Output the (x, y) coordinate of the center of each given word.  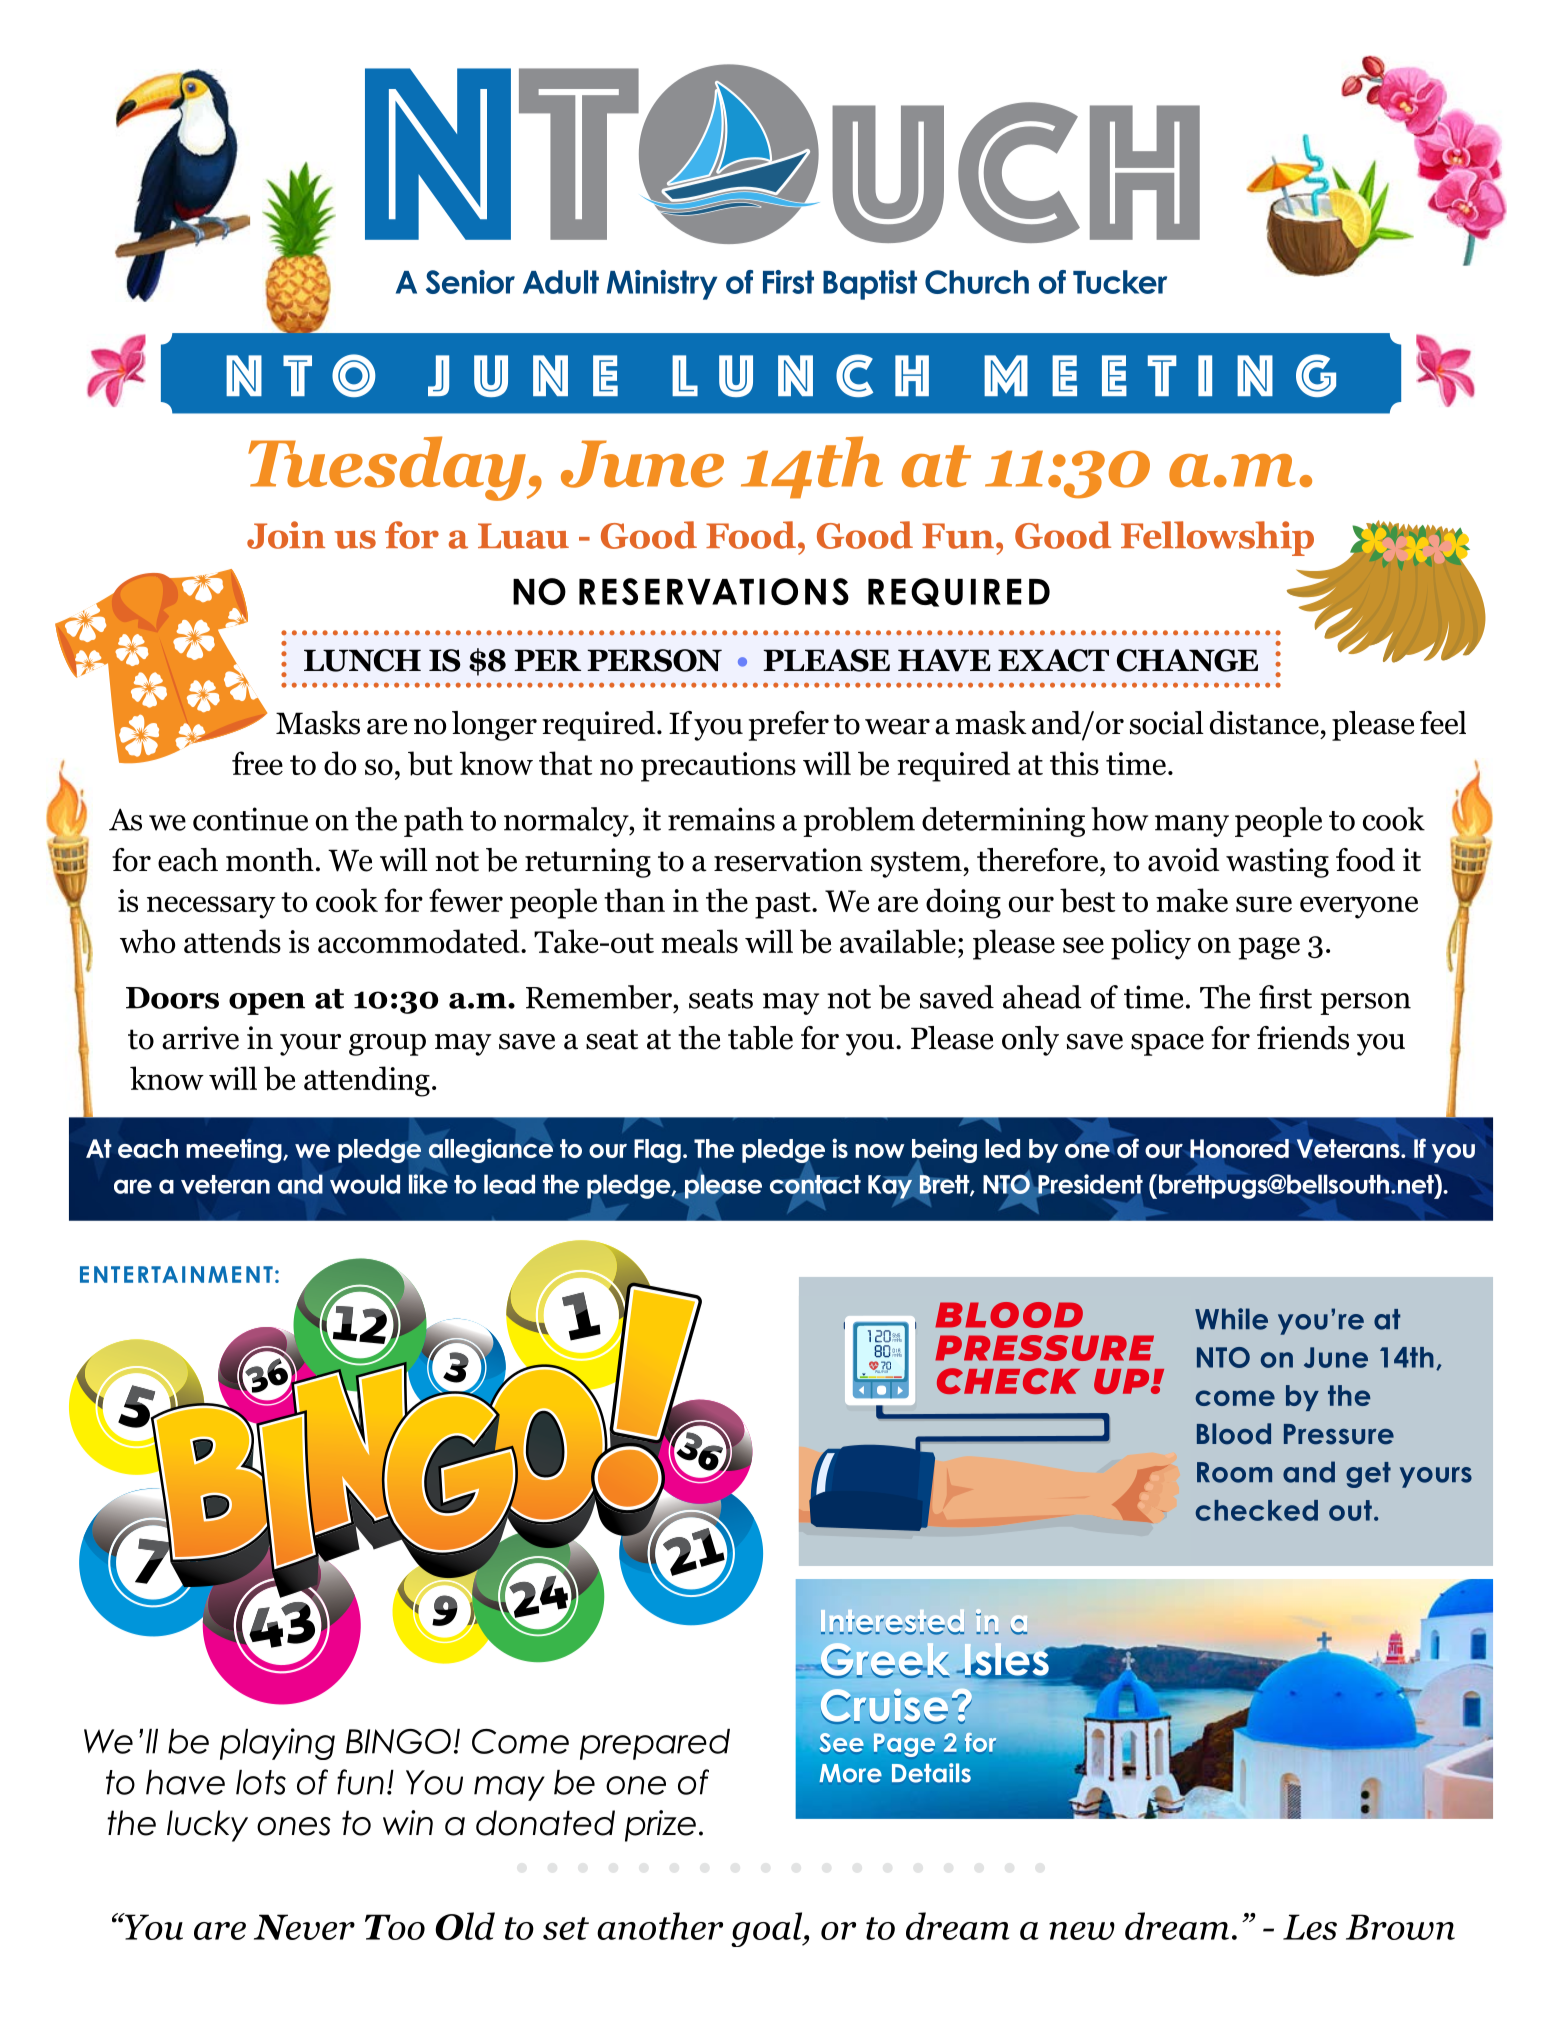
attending (367, 1081)
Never (304, 1927)
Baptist (870, 285)
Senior (470, 282)
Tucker (1120, 282)
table (760, 1038)
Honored (1239, 1148)
